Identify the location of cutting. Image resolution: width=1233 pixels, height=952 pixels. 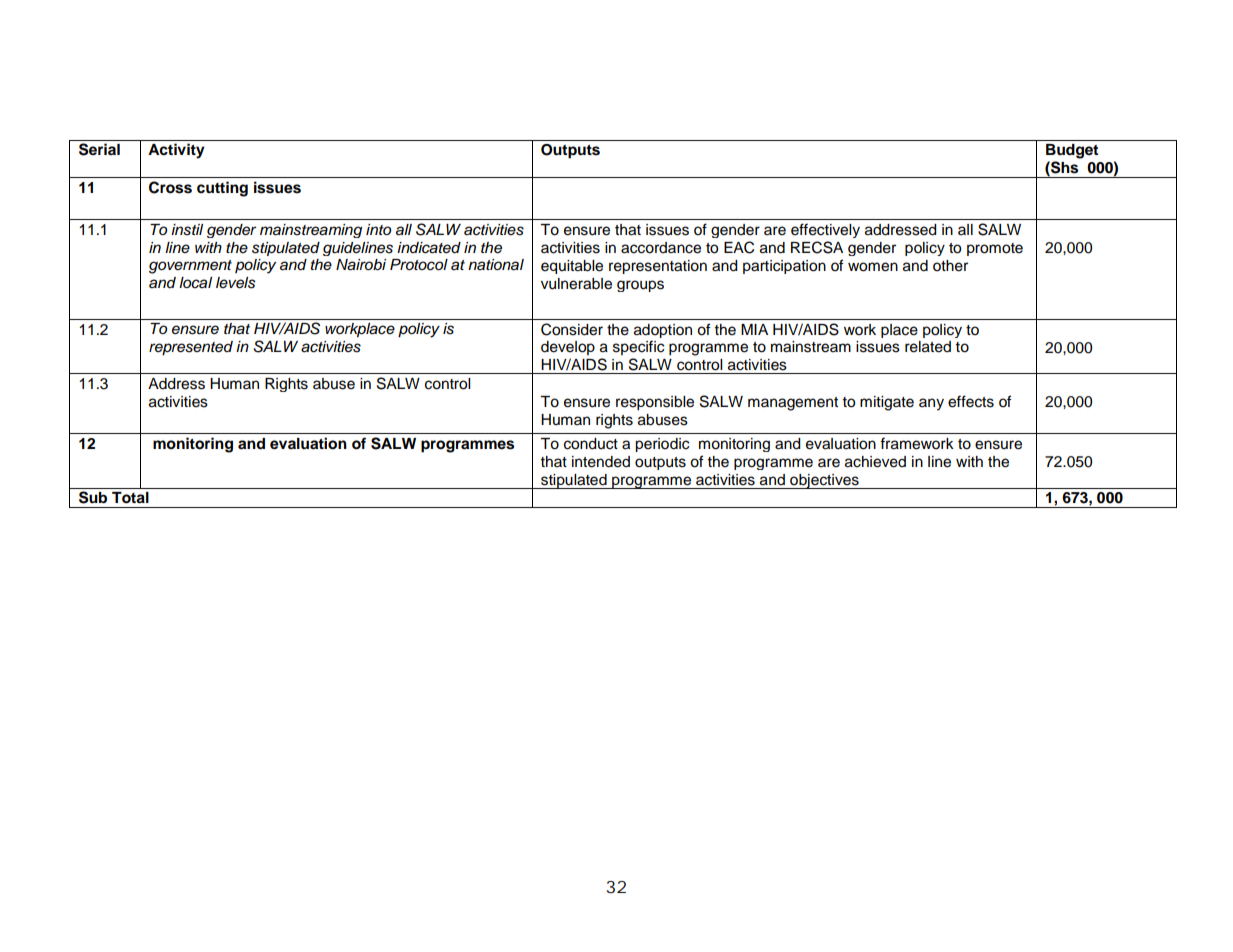
(222, 189).
